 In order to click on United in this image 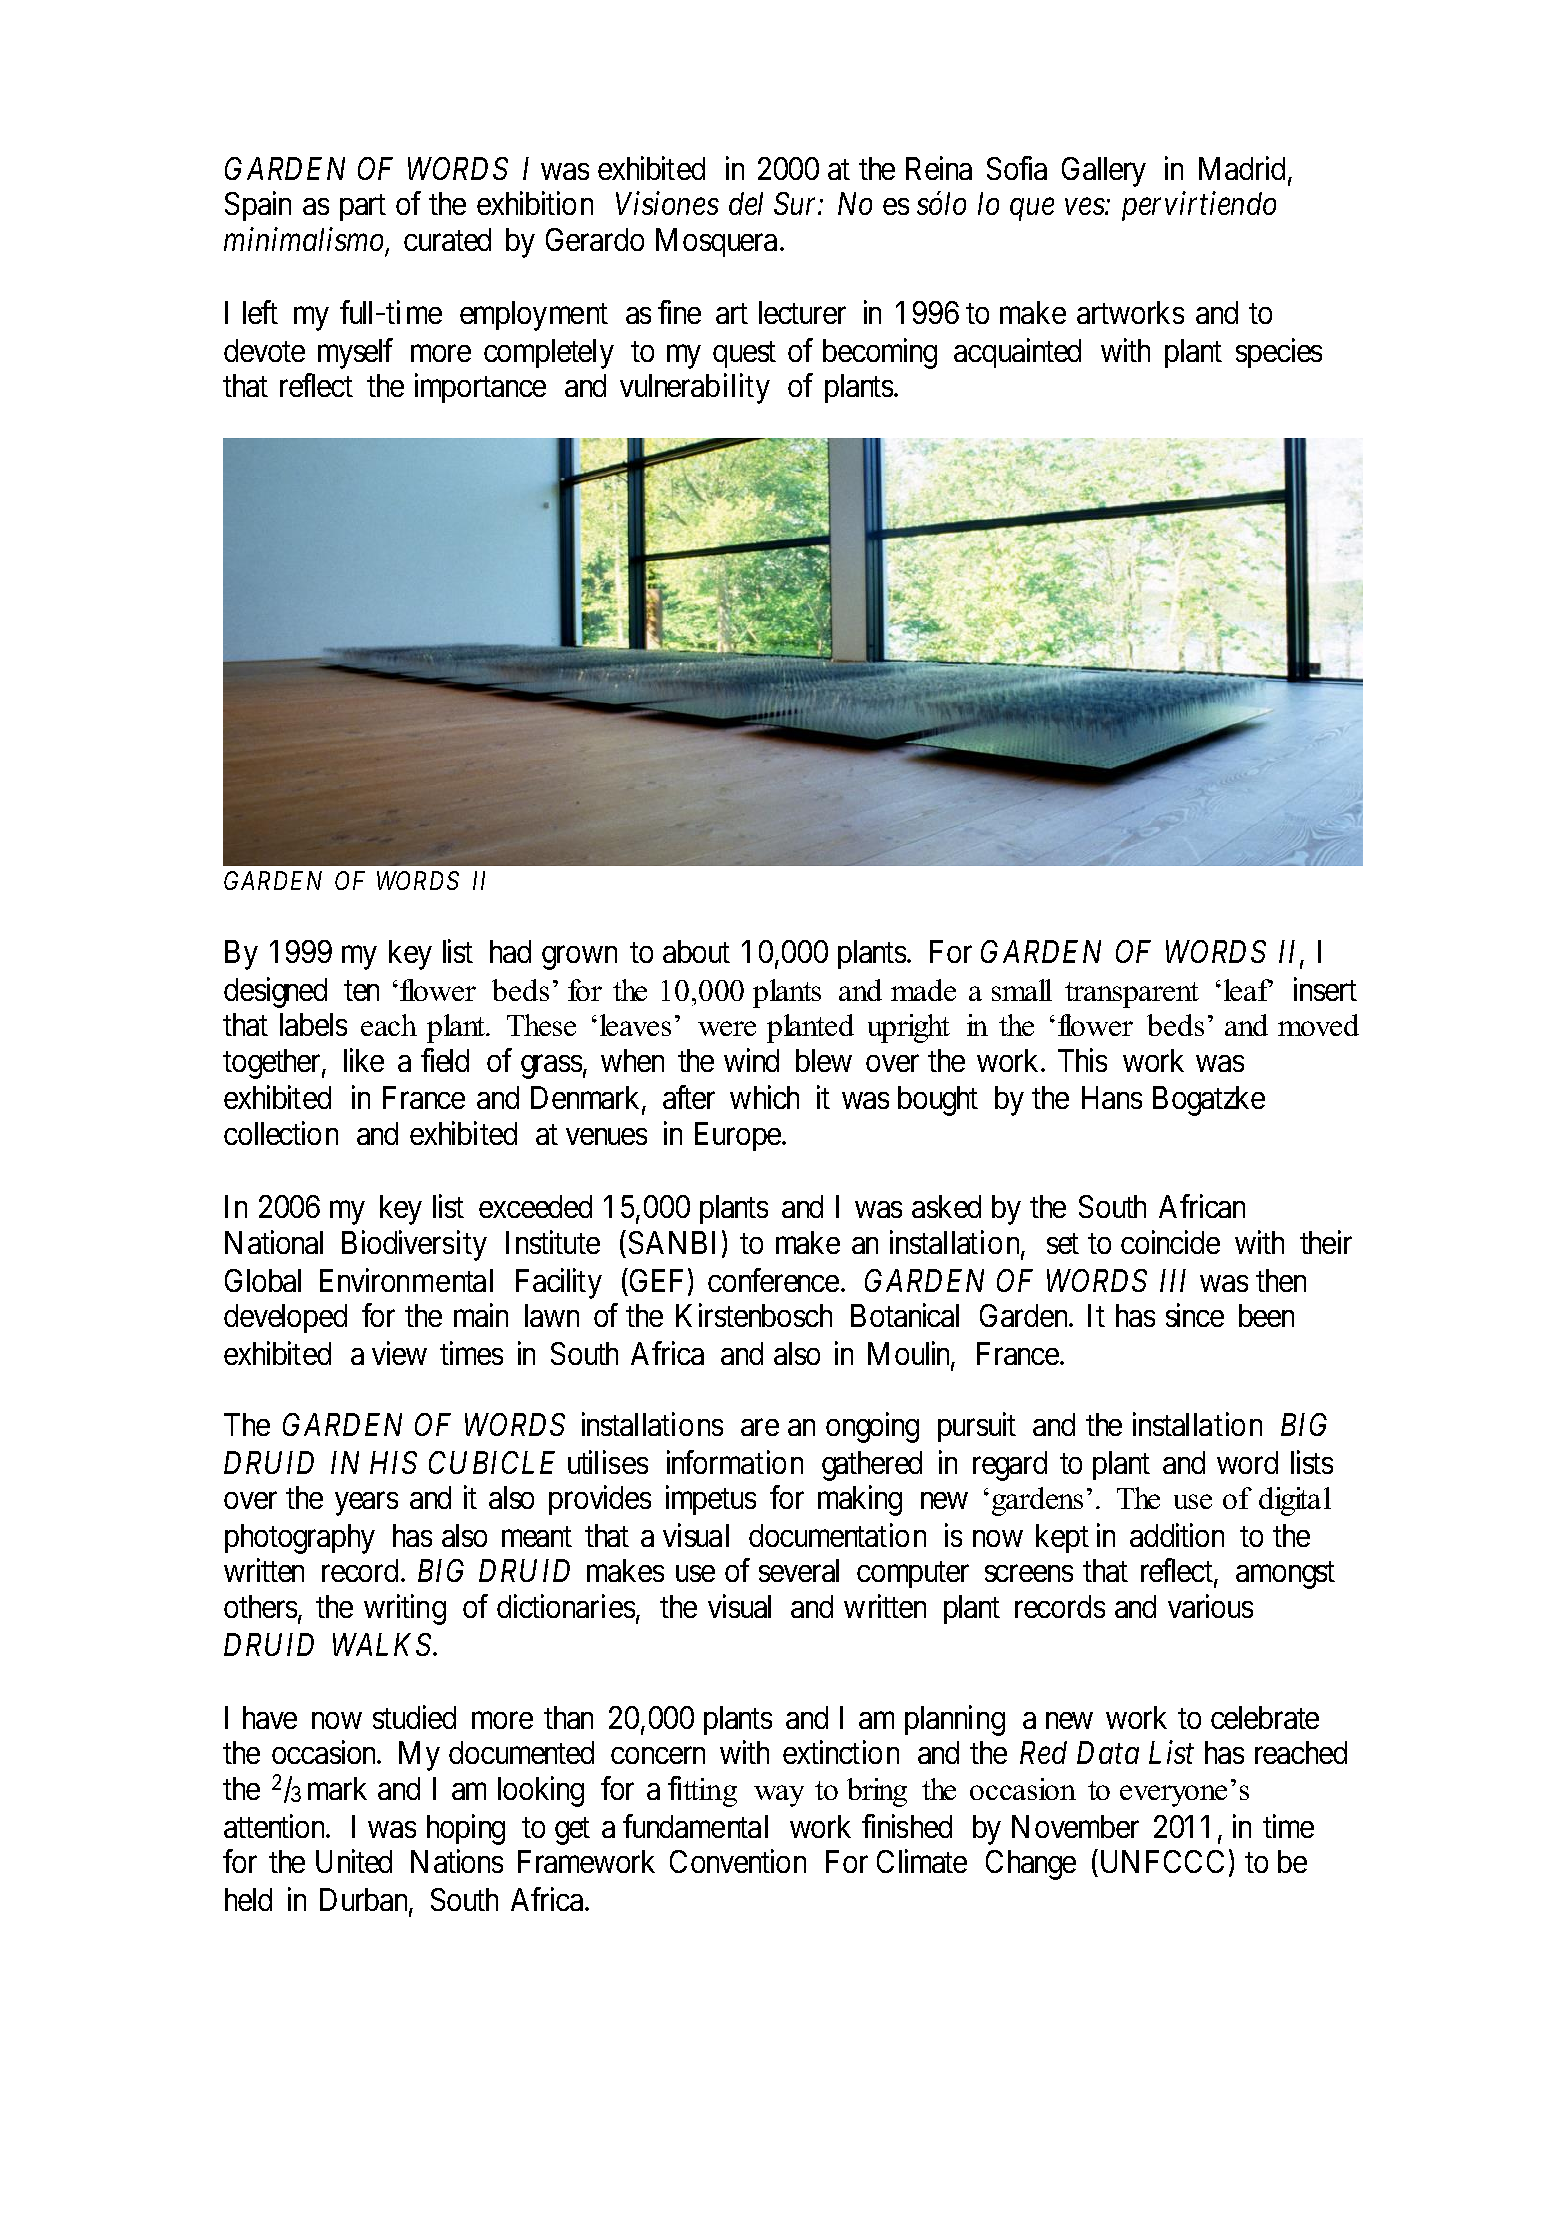, I will do `click(354, 1861)`.
